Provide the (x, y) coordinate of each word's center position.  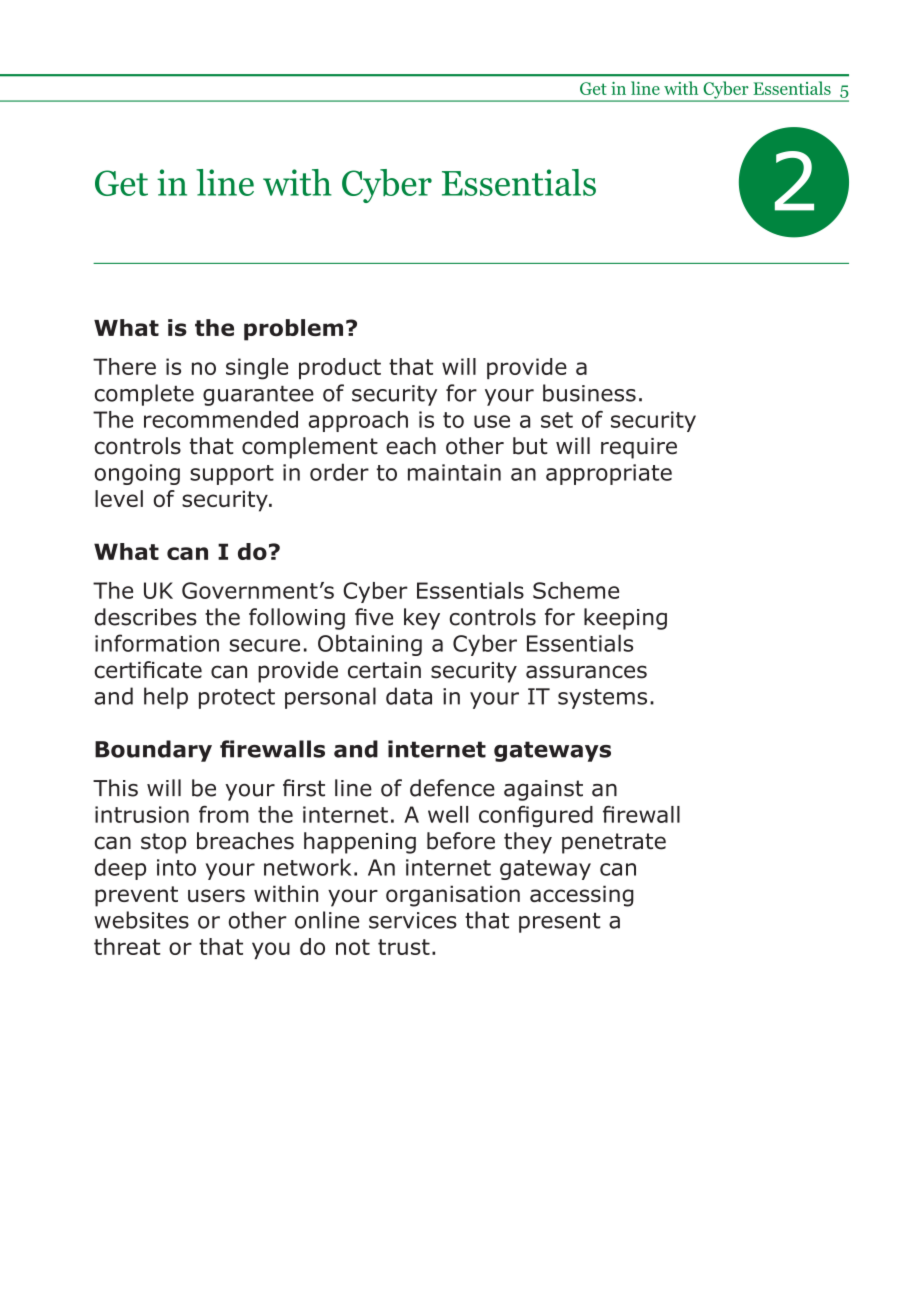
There (124, 366)
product (340, 368)
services (413, 920)
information (157, 643)
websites (141, 920)
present (560, 923)
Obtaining (370, 645)
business (589, 393)
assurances (586, 672)
